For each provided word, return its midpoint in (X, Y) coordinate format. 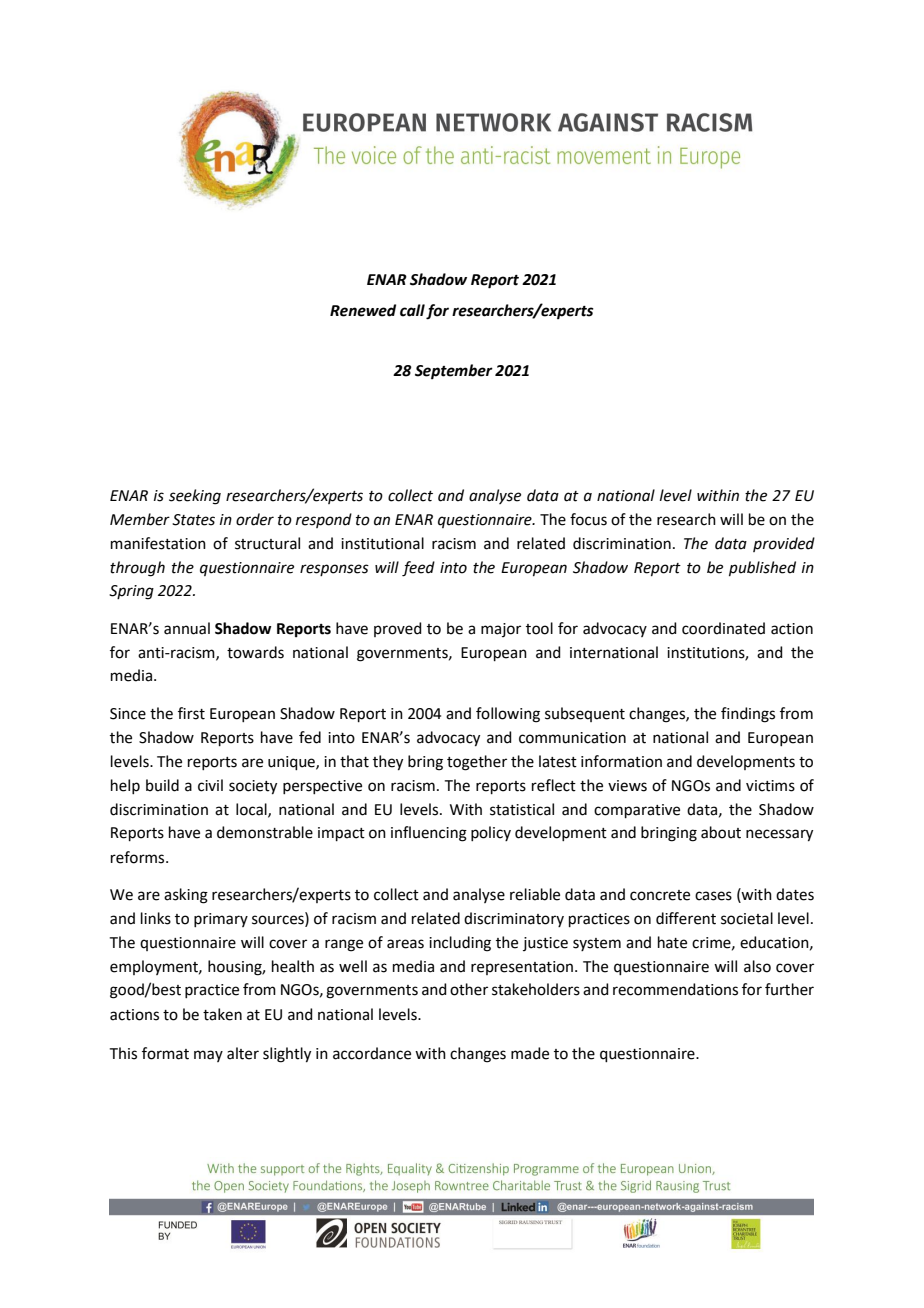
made (530, 1053)
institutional (382, 543)
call (412, 310)
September (454, 372)
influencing (429, 834)
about (721, 832)
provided (784, 544)
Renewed (363, 310)
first (191, 713)
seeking (195, 497)
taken (222, 1014)
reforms (139, 857)
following (508, 715)
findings (748, 715)
